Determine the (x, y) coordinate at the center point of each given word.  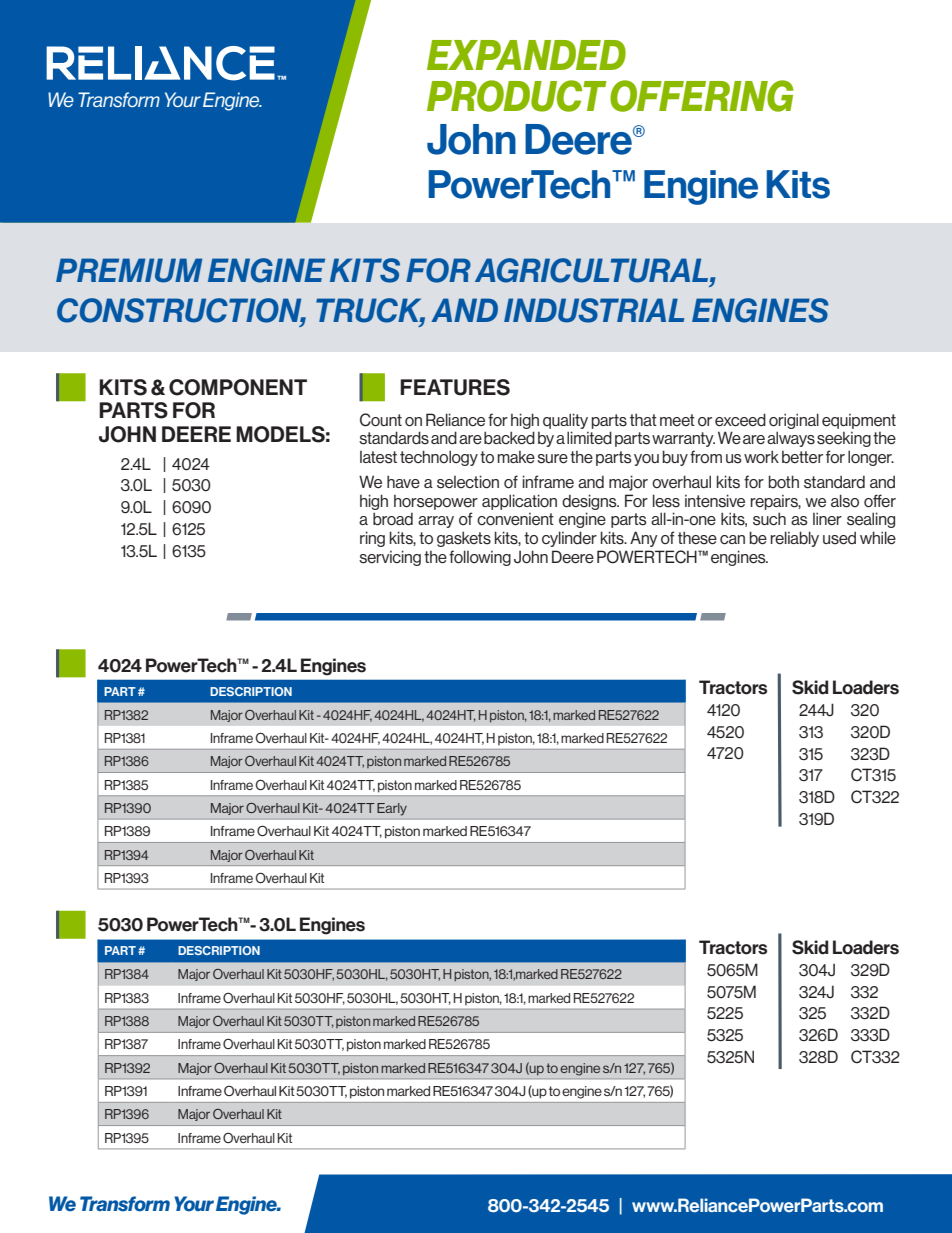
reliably (795, 539)
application (519, 502)
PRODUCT (517, 96)
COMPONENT (238, 387)
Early (392, 809)
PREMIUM (129, 270)
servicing (390, 558)
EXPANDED (526, 55)
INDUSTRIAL (594, 310)
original (794, 421)
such (769, 519)
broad (393, 519)
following (480, 558)
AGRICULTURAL (593, 270)
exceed (740, 420)
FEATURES (455, 387)
